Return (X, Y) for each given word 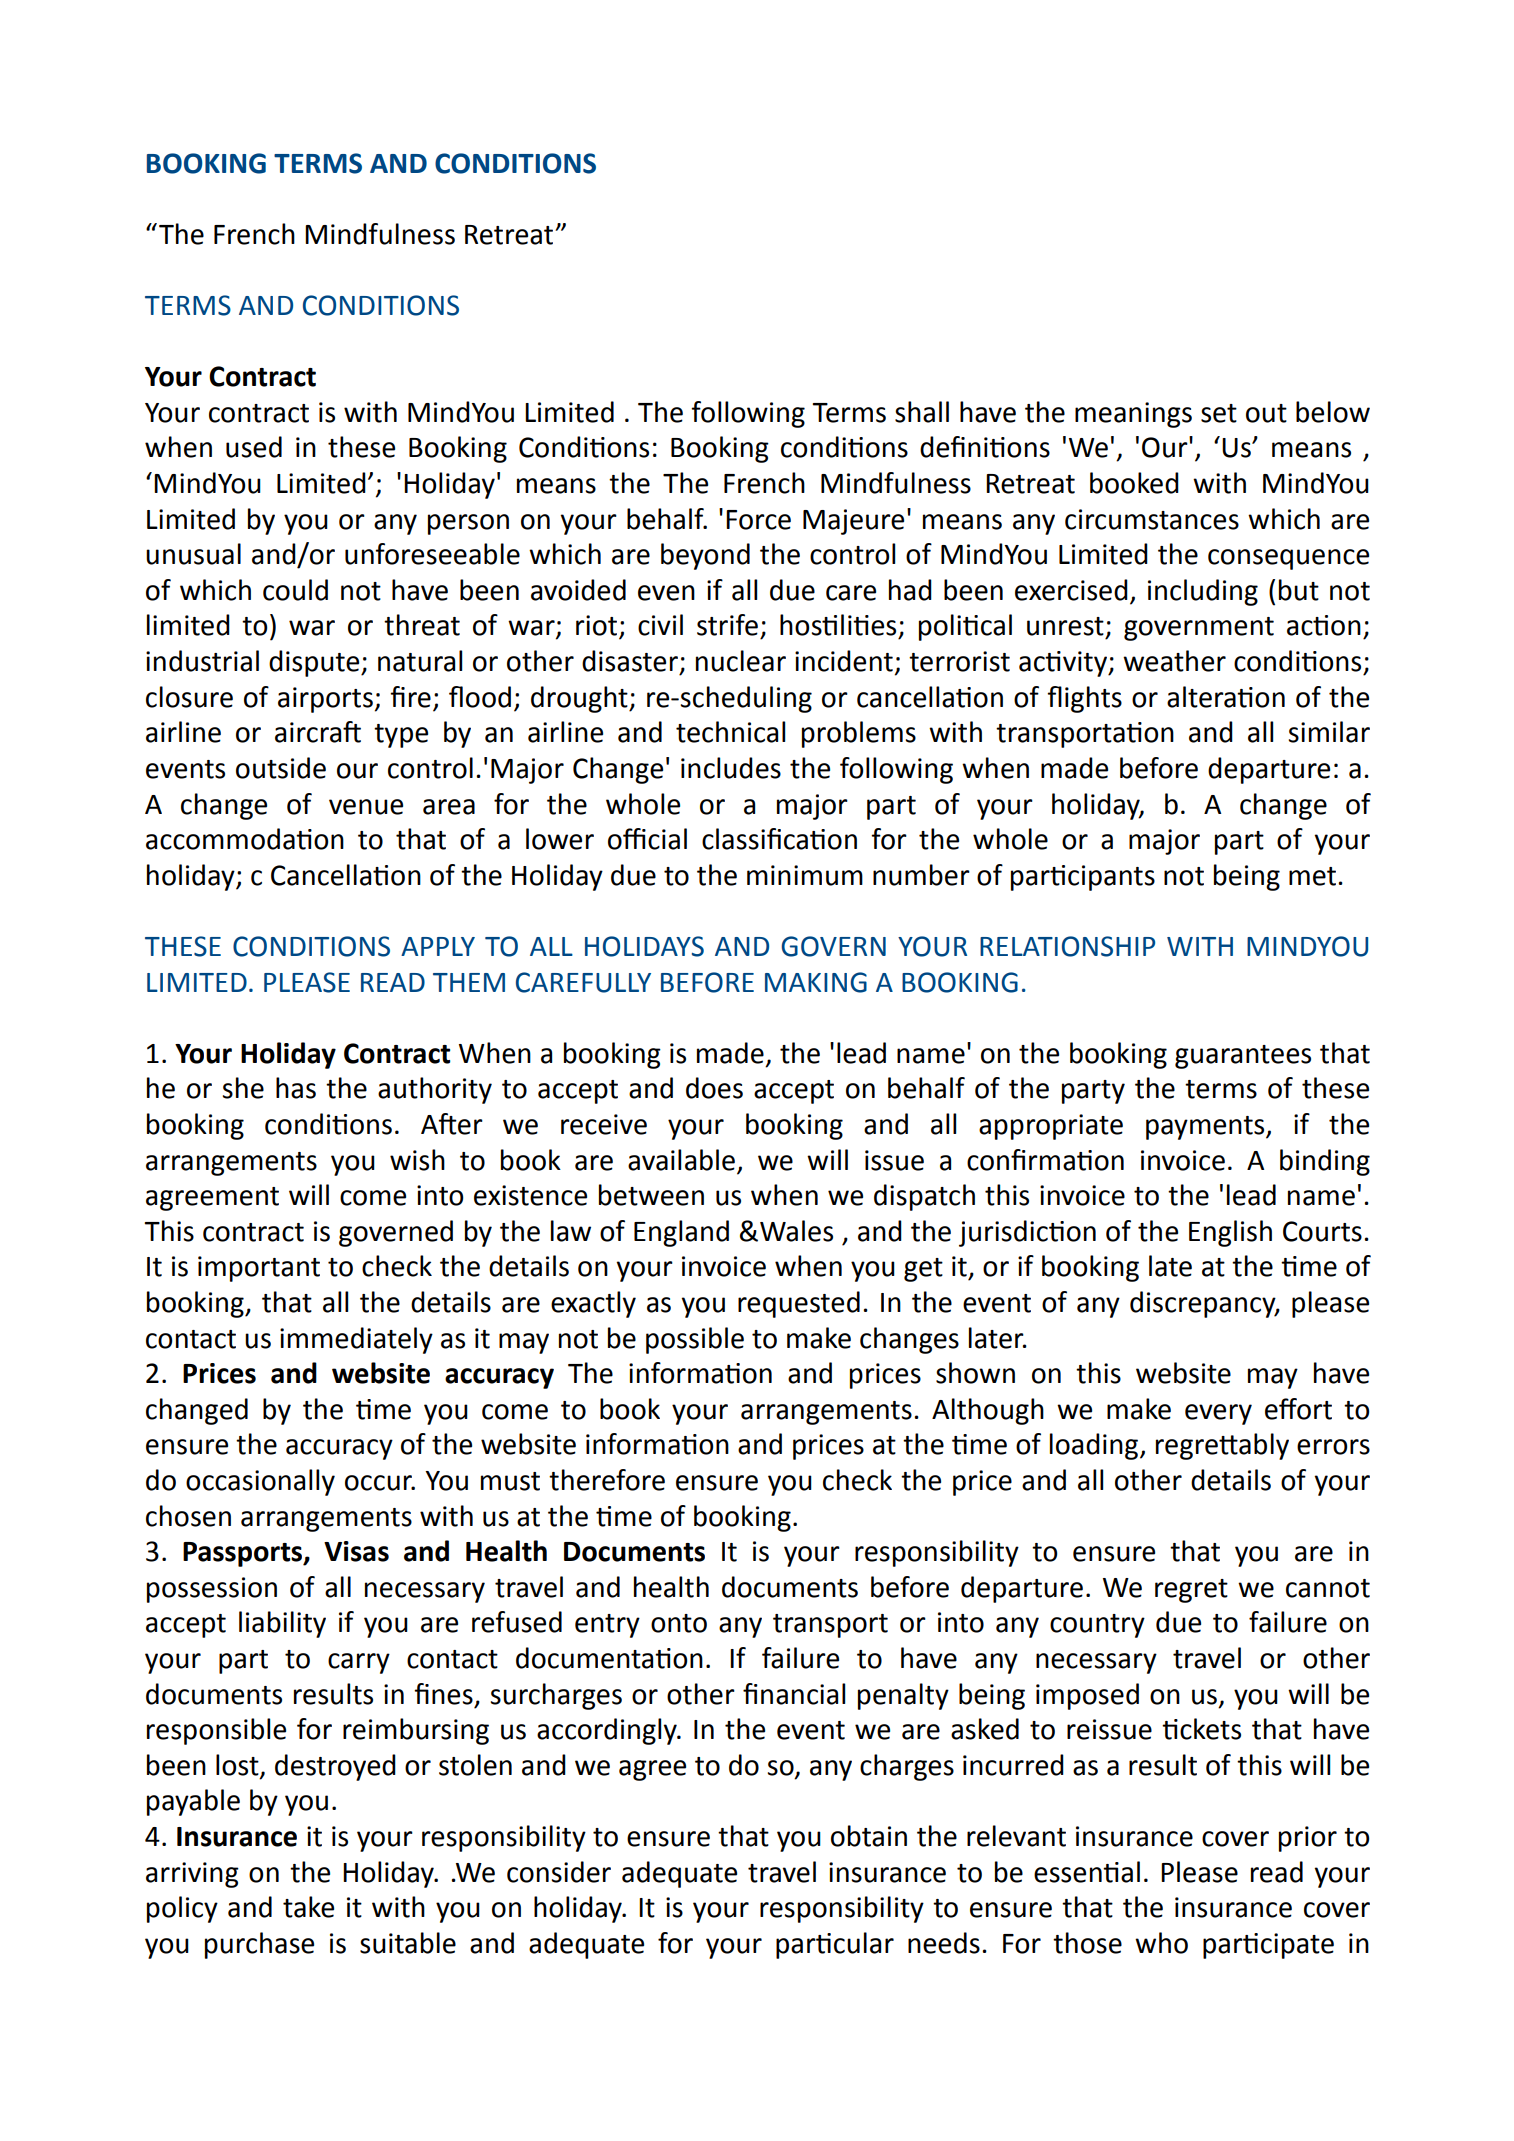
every (1218, 1414)
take (308, 1907)
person (468, 524)
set (1219, 413)
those (1087, 1943)
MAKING (816, 982)
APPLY (438, 946)
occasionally (260, 1482)
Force (758, 520)
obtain (869, 1836)
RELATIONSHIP (1067, 946)
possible (695, 1340)
